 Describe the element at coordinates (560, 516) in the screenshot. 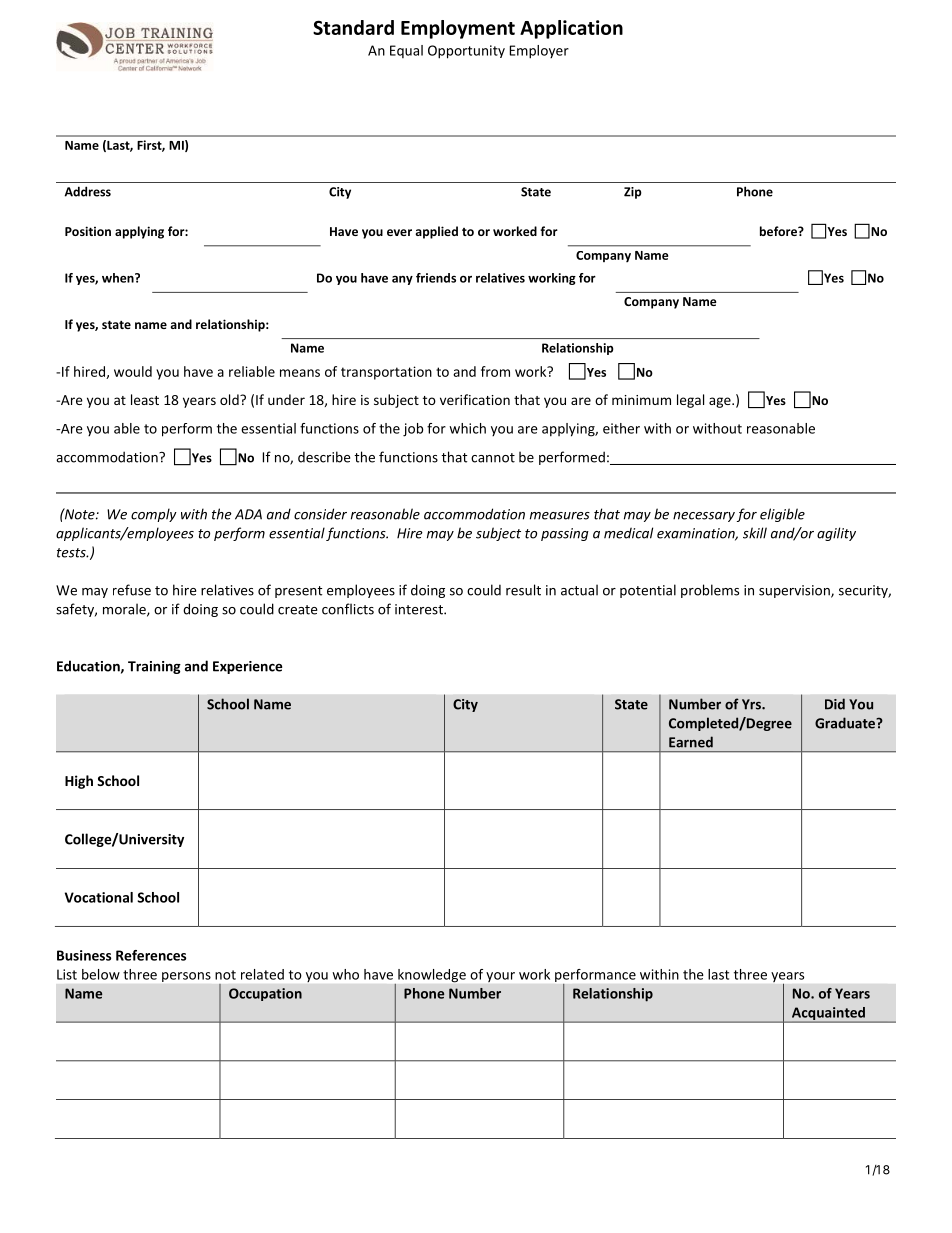

I see `measures` at that location.
